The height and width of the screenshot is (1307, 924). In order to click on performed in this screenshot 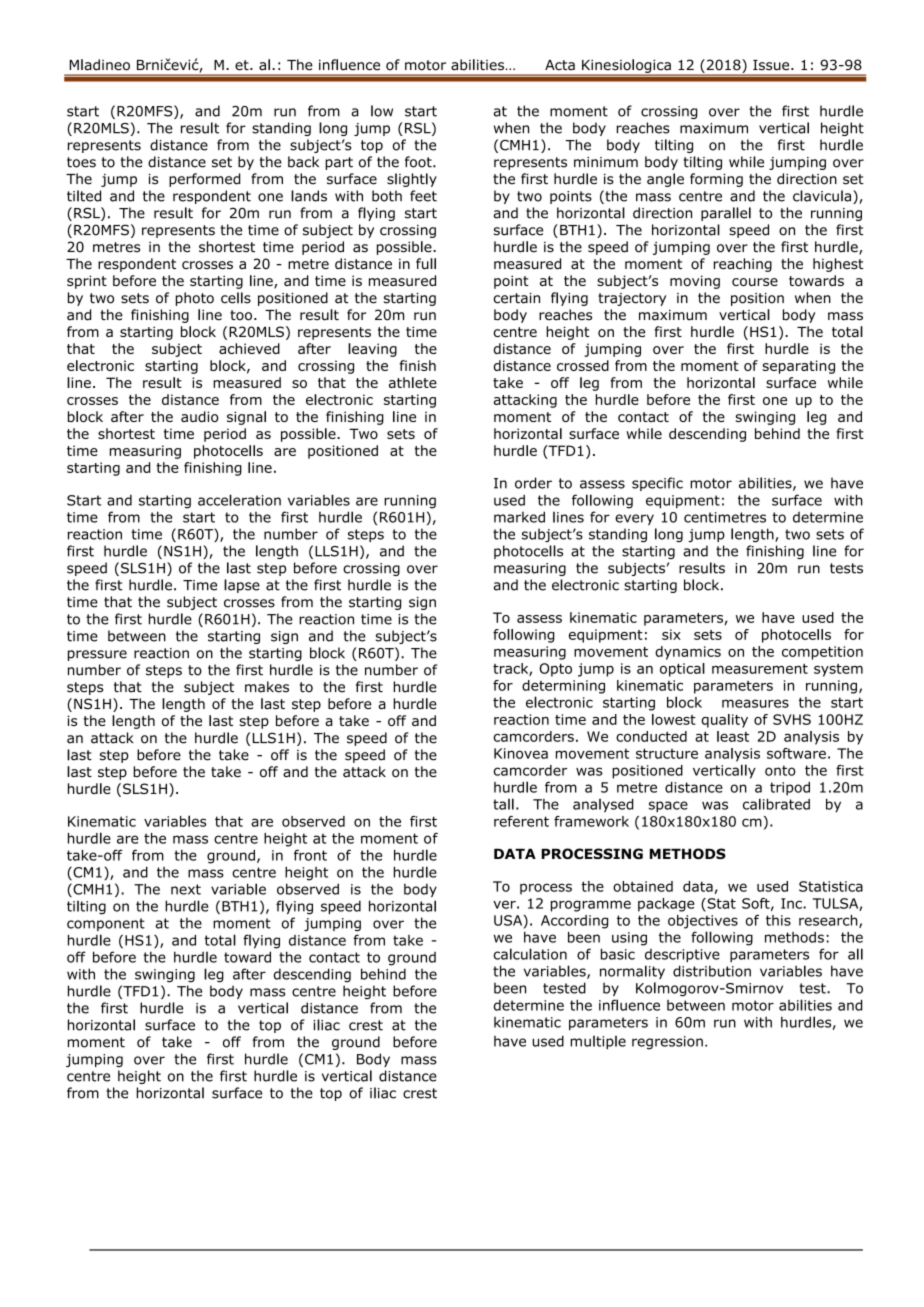, I will do `click(204, 180)`.
